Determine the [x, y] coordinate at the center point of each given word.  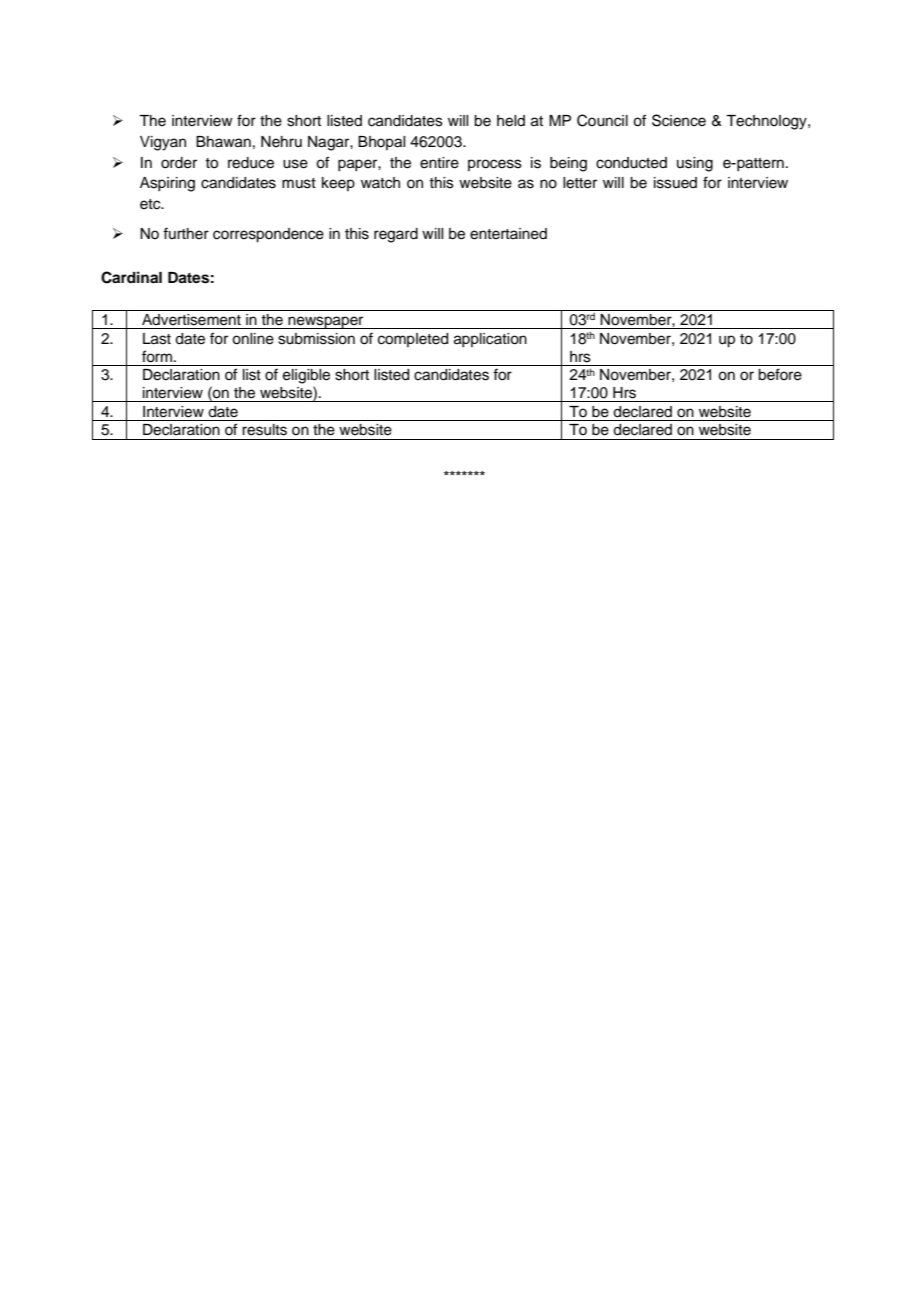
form [157, 356]
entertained [508, 234]
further [186, 233]
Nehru [281, 142]
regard [396, 235]
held [511, 121]
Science [679, 120]
